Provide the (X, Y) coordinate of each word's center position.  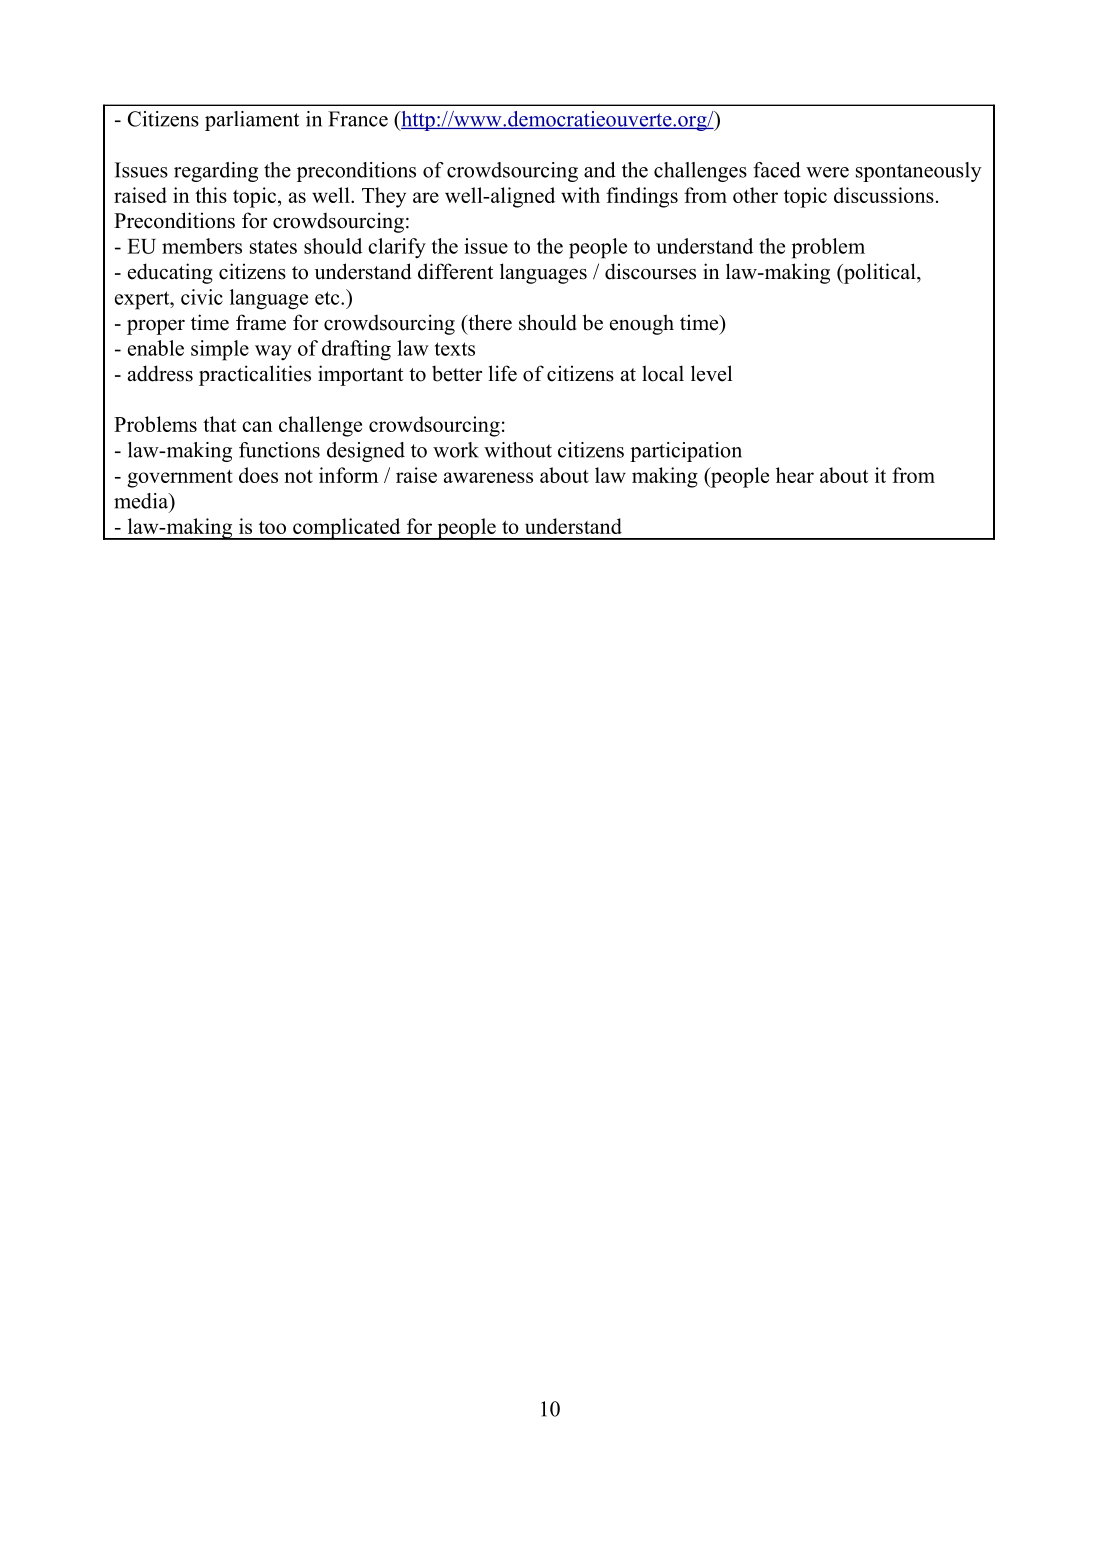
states (273, 247)
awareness (488, 477)
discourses (650, 271)
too (272, 527)
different (456, 271)
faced (777, 170)
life (503, 373)
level (711, 373)
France (358, 119)
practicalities (255, 375)
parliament (252, 121)
